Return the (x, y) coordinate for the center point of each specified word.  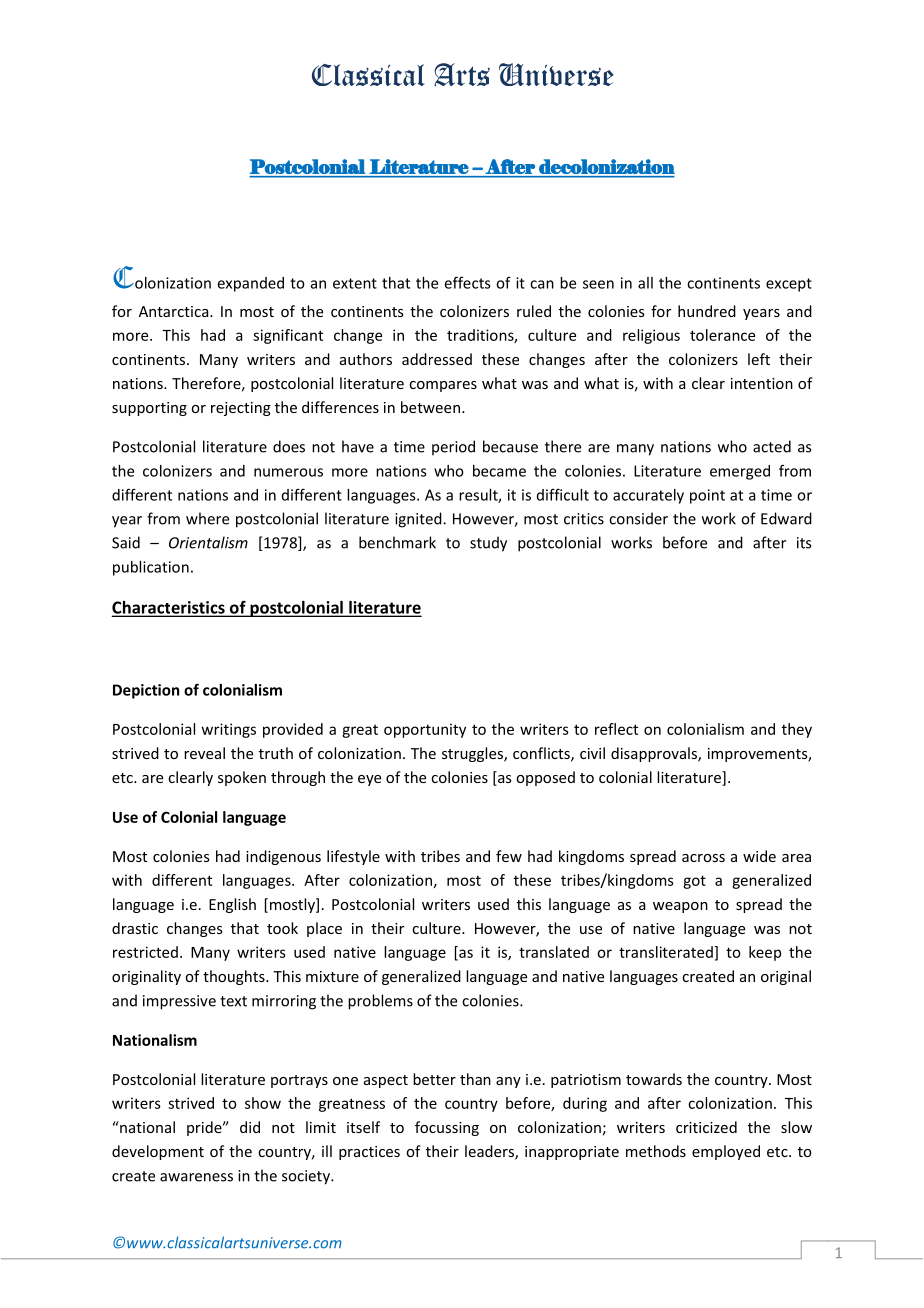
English (232, 905)
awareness (196, 1177)
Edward (786, 518)
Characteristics (169, 608)
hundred (707, 311)
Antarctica (175, 311)
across (703, 858)
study (488, 544)
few (509, 856)
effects (468, 282)
